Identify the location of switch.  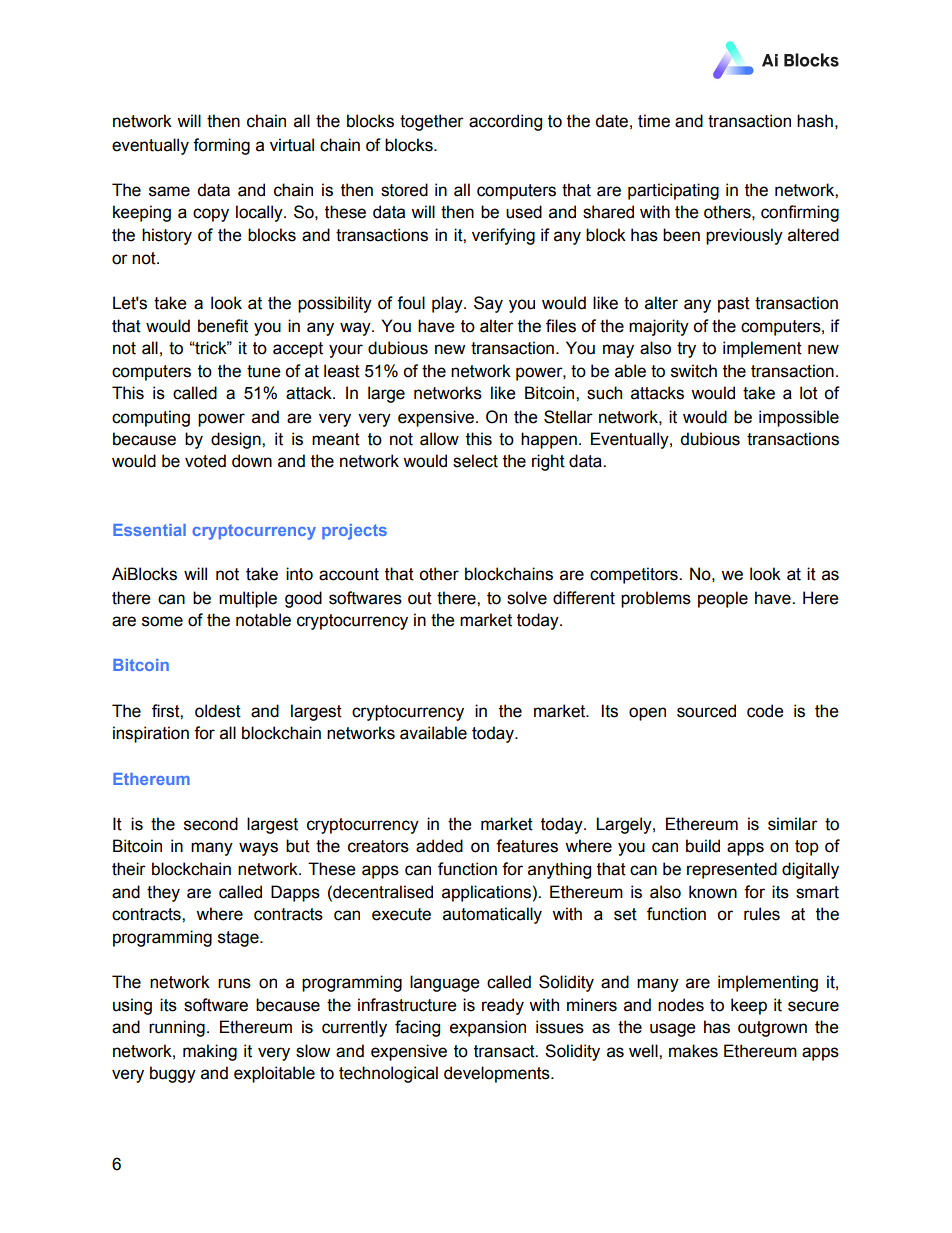
(694, 371).
